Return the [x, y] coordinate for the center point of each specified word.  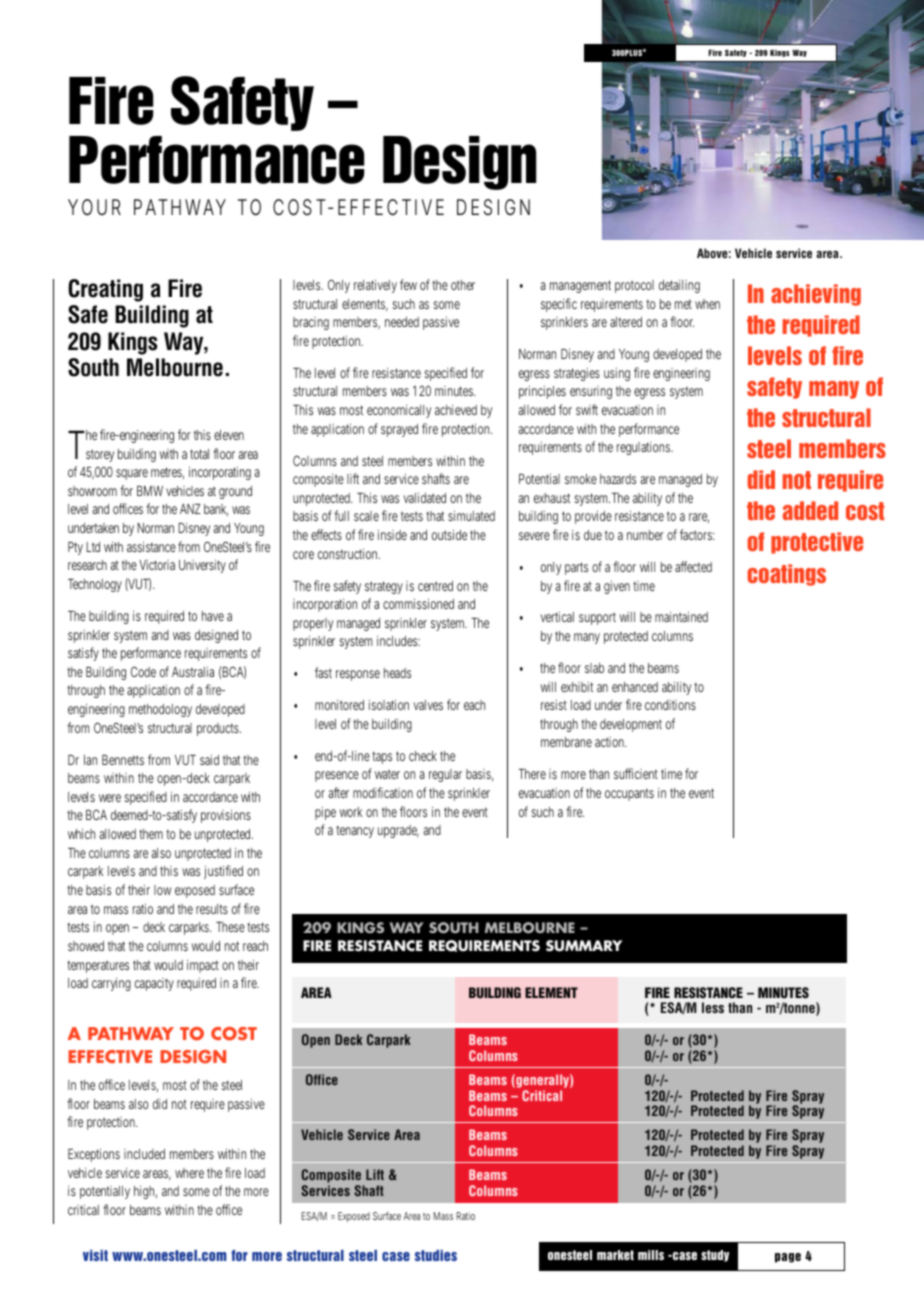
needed [402, 322]
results [212, 909]
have [213, 616]
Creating [105, 290]
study [715, 1256]
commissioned [418, 604]
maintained [681, 617]
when [707, 304]
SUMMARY [584, 946]
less [713, 1007]
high [145, 1192]
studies [436, 1255]
